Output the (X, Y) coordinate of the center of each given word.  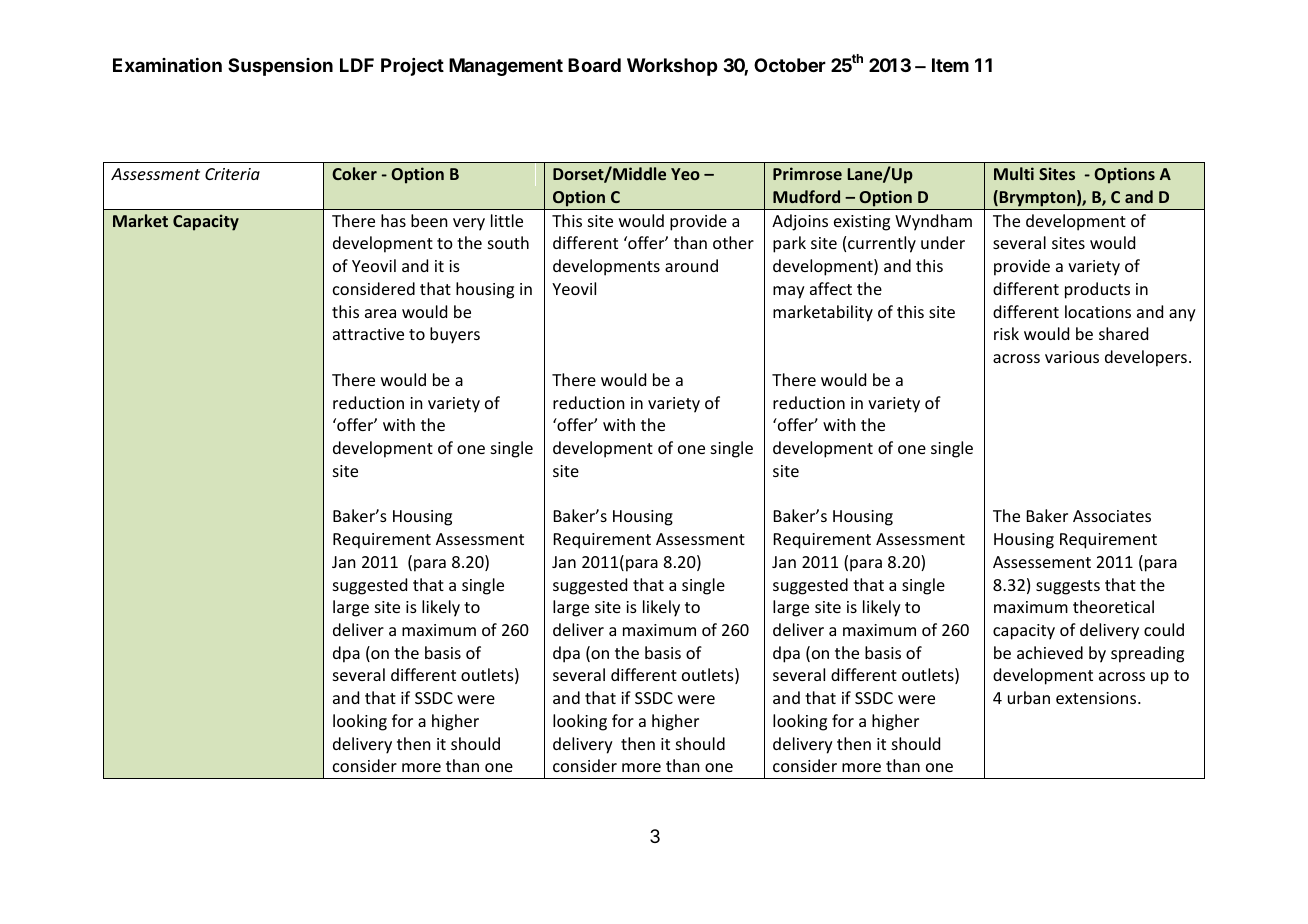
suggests (1068, 587)
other (733, 242)
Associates (1112, 516)
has (393, 220)
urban (1029, 697)
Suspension (280, 67)
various (1072, 357)
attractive (368, 334)
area (380, 313)
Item (950, 65)
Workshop (672, 67)
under (943, 242)
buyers (455, 335)
